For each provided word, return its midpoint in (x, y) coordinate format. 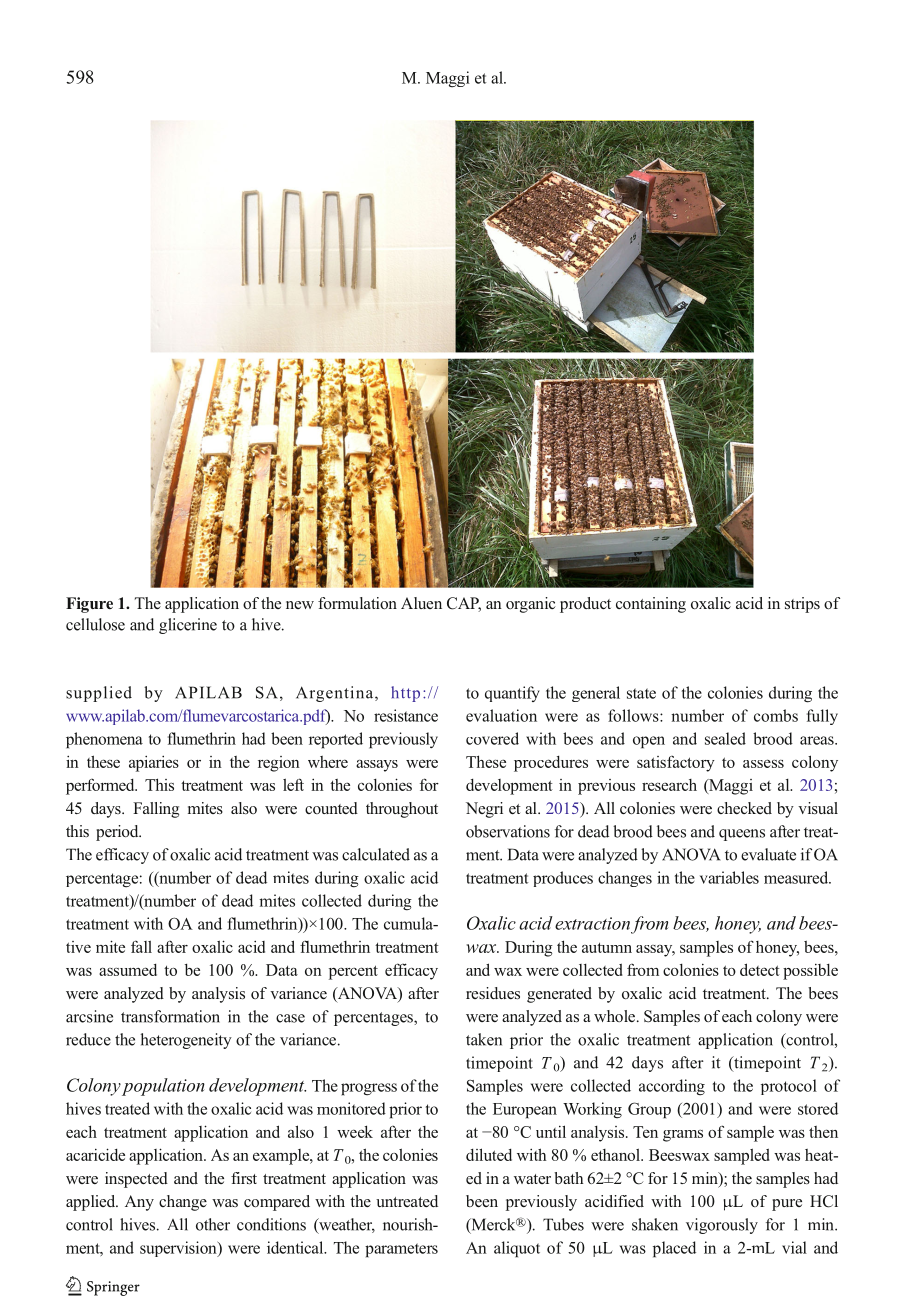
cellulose (95, 624)
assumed (128, 970)
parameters (401, 1250)
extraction (592, 923)
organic (531, 605)
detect (760, 969)
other (213, 1224)
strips (802, 605)
